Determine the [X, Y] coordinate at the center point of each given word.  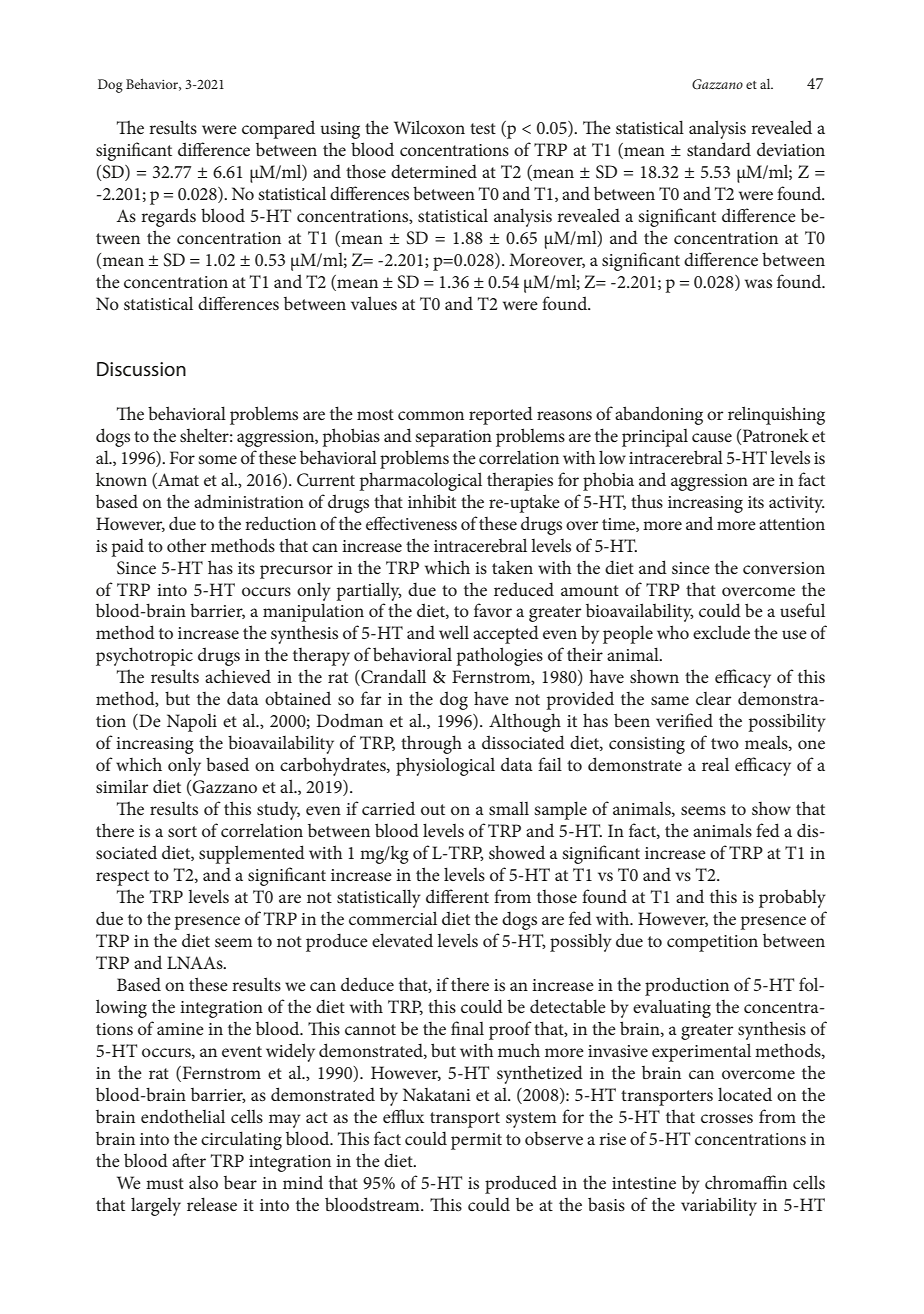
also [203, 1182]
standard [719, 149]
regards [168, 217]
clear [713, 698]
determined [434, 171]
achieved [238, 676]
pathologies [499, 656]
